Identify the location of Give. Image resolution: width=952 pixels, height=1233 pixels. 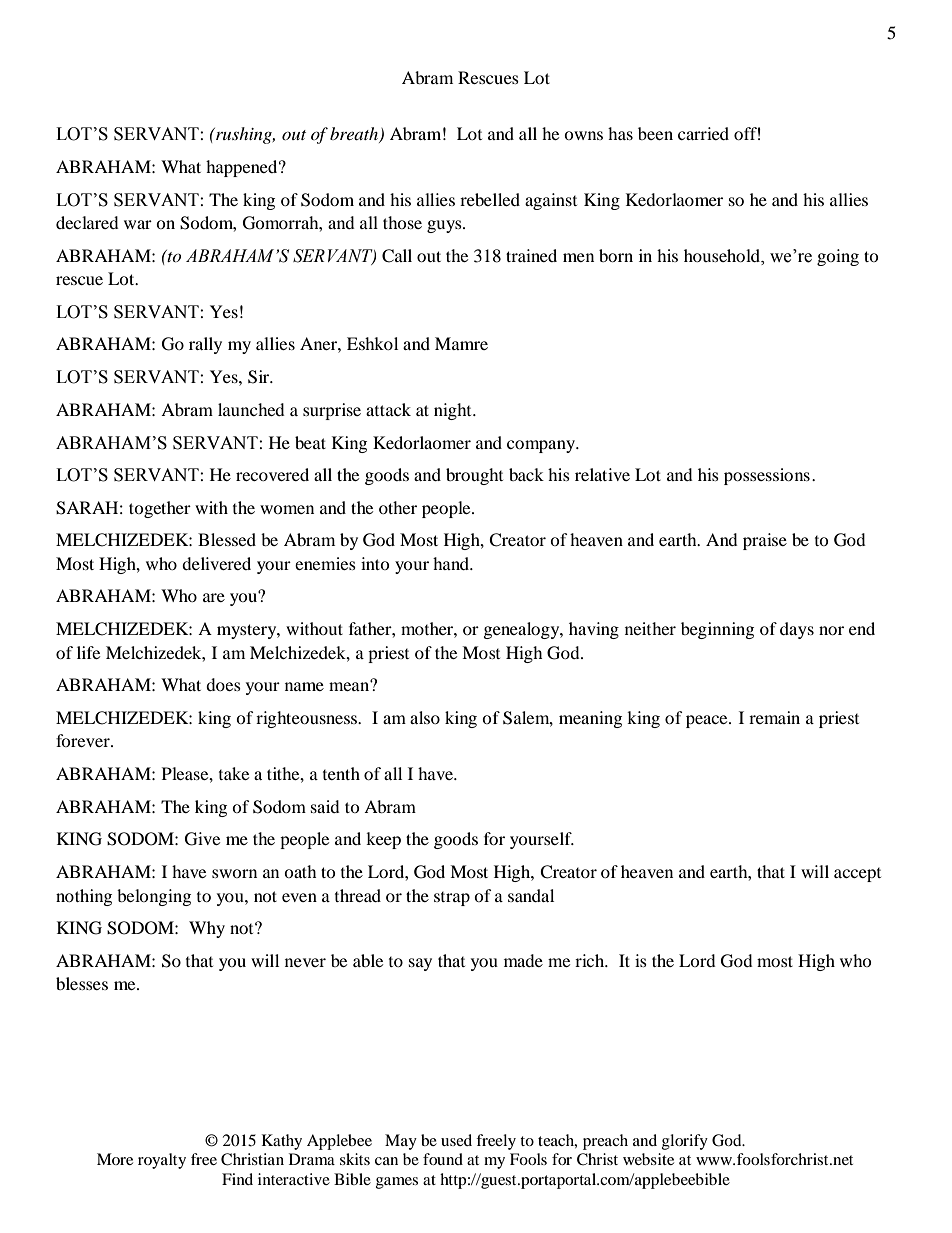
(202, 839).
